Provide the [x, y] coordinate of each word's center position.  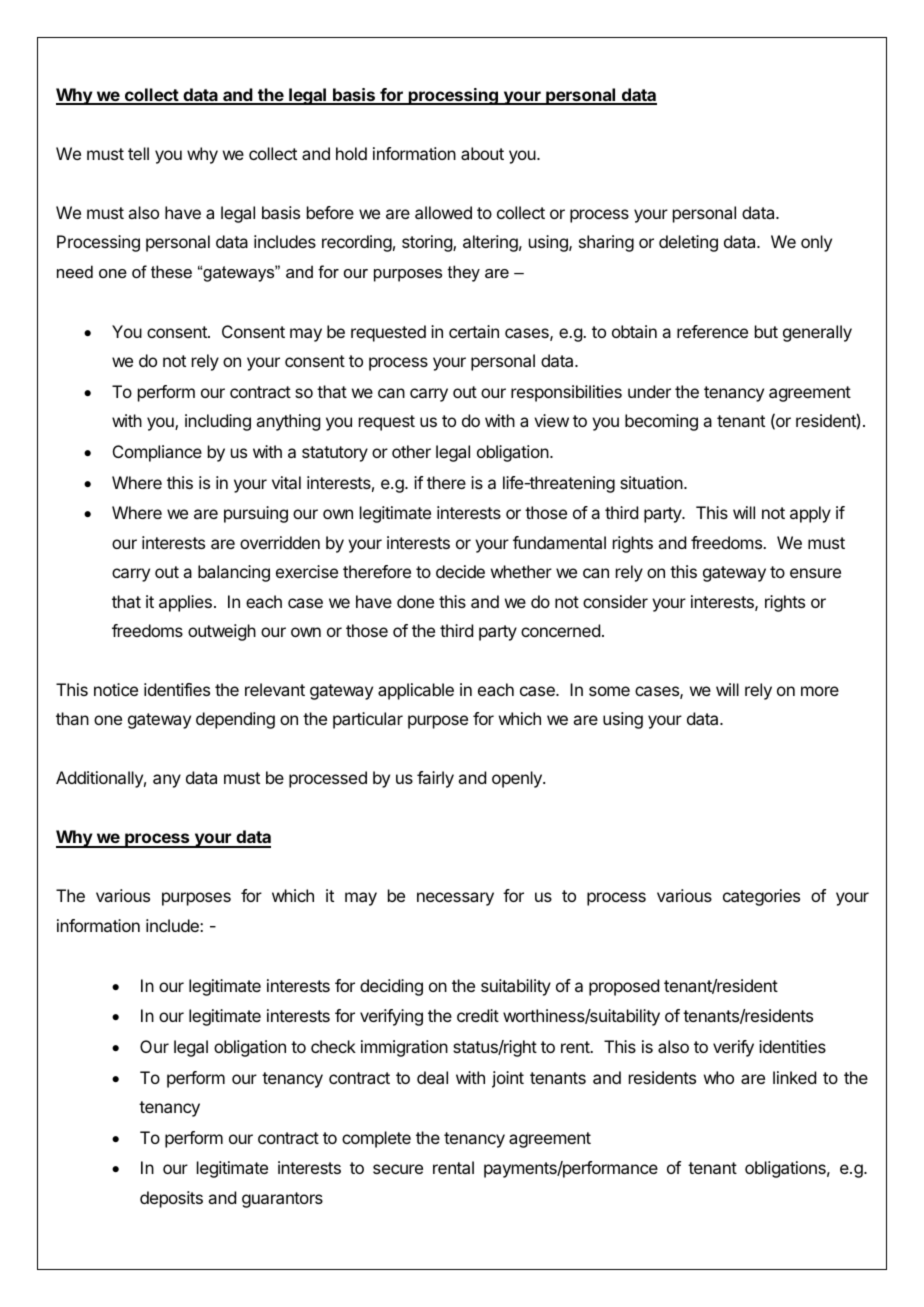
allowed [443, 212]
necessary [455, 899]
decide [460, 571]
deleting [688, 243]
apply [810, 514]
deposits [171, 1199]
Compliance [157, 453]
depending [235, 720]
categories [761, 897]
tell [138, 153]
